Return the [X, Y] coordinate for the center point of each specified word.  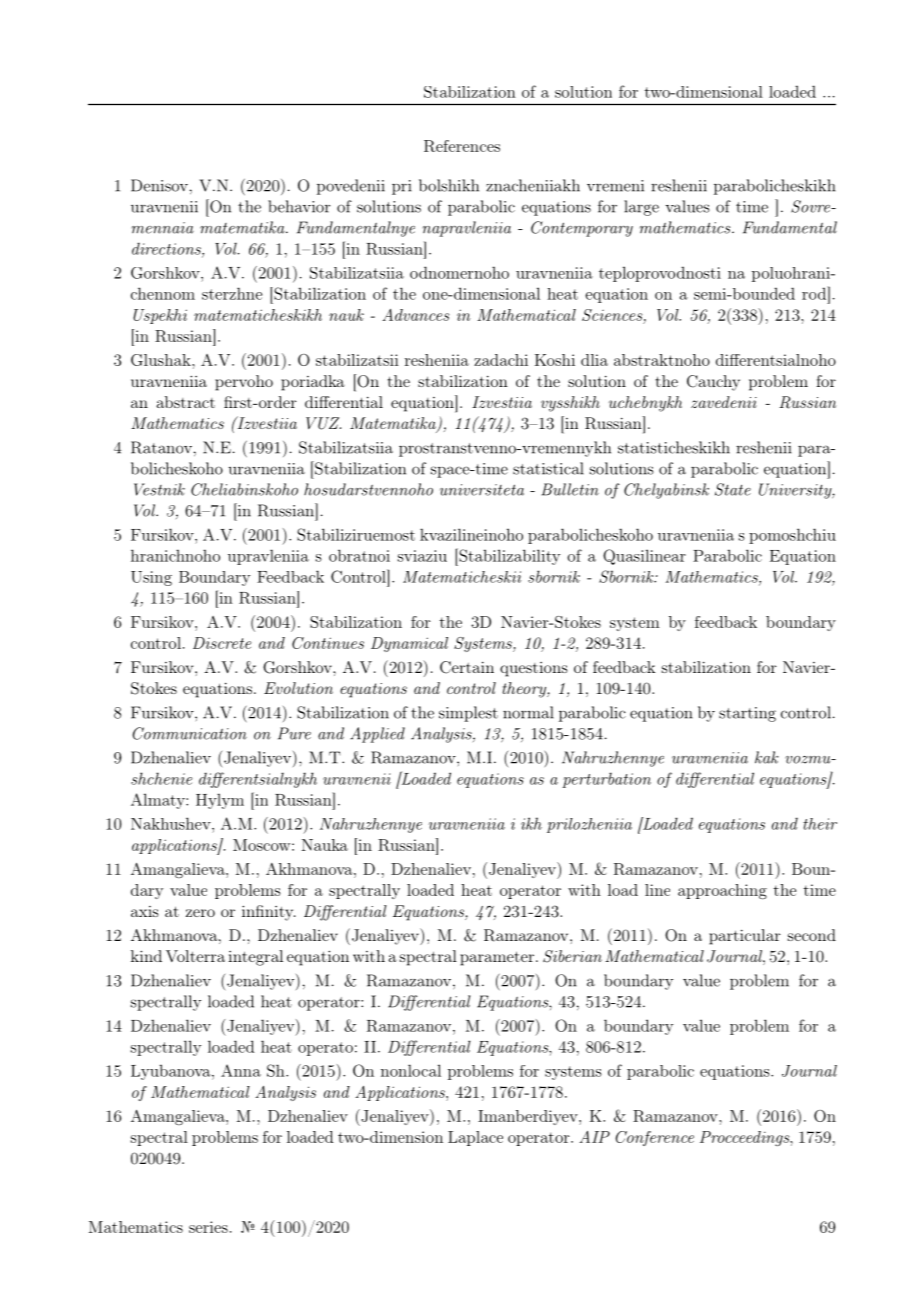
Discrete [222, 643]
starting [747, 714]
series [208, 1227]
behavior [299, 206]
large [641, 208]
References [462, 146]
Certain [467, 667]
